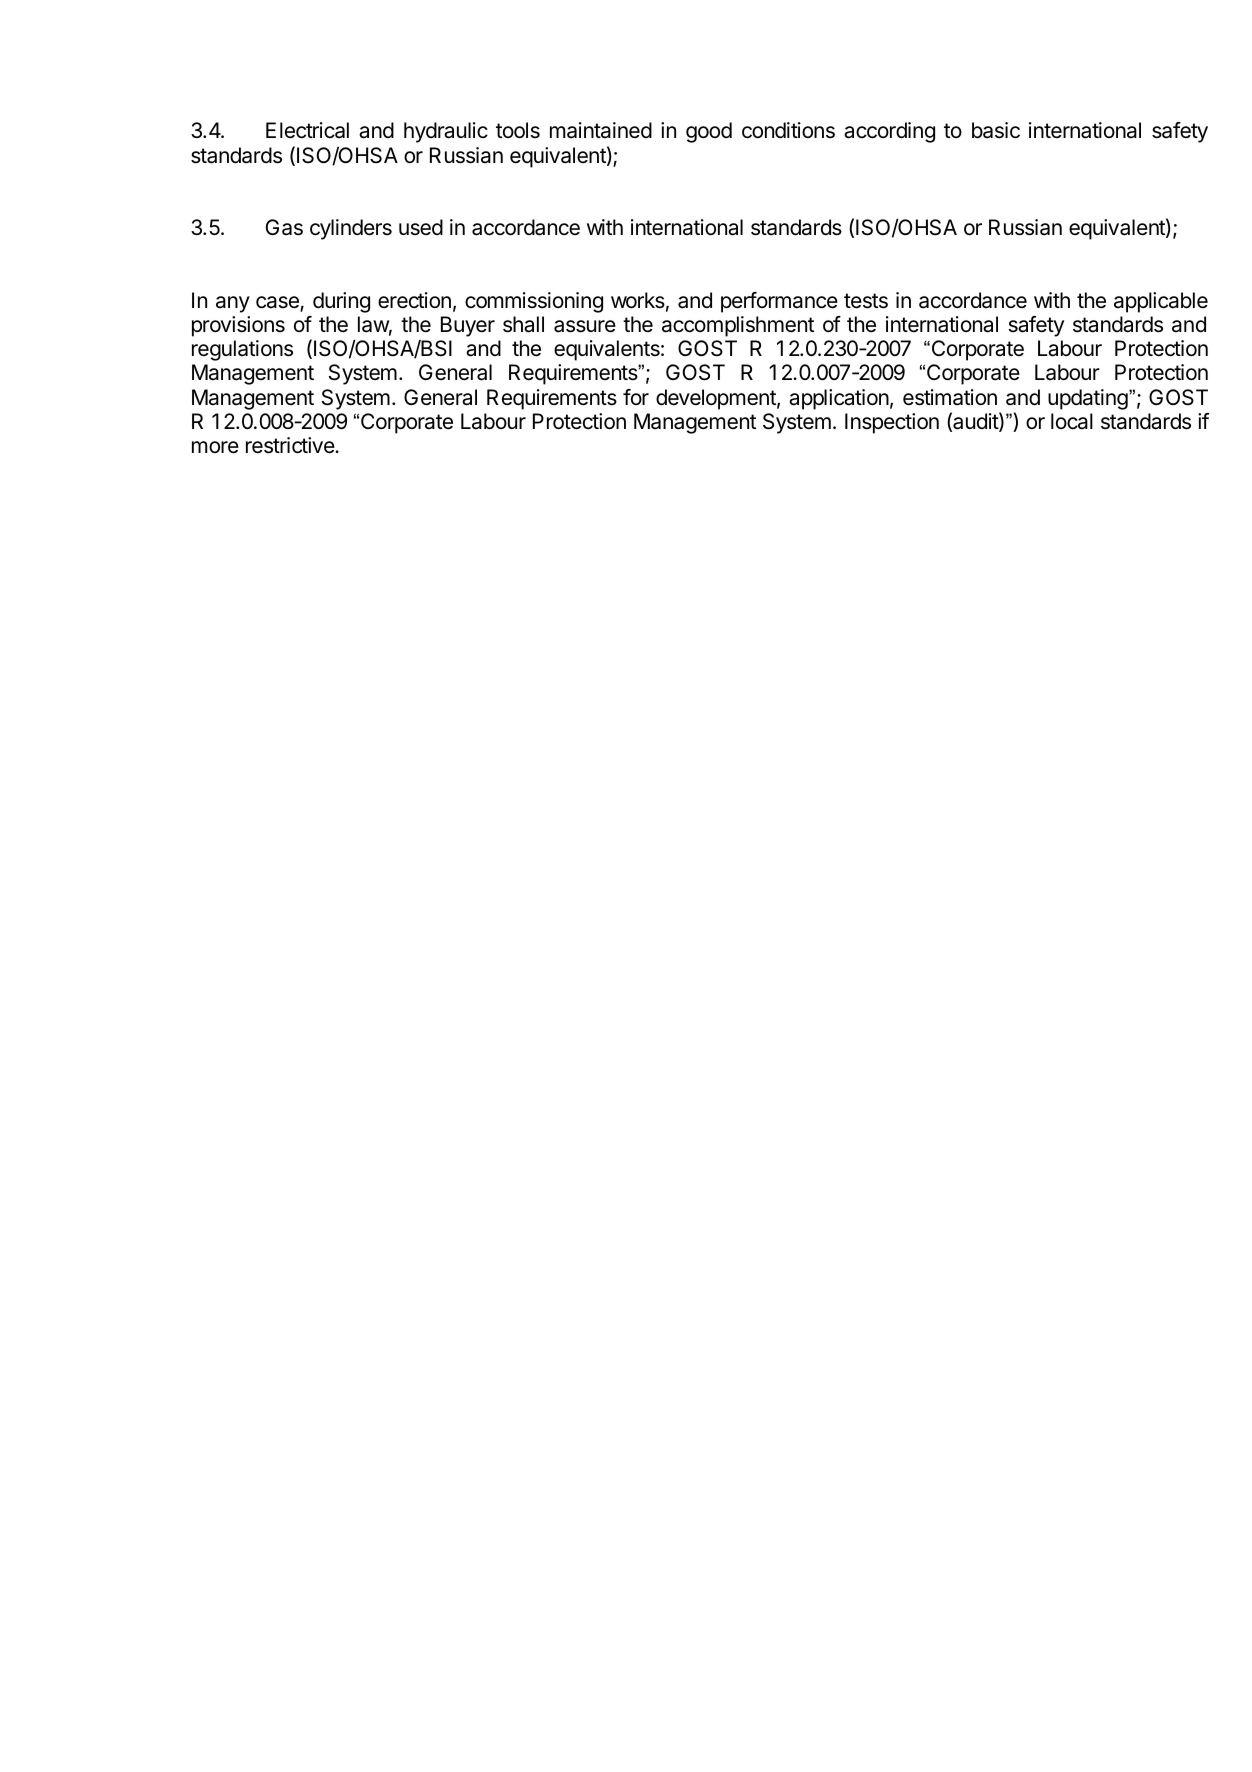 Image resolution: width=1252 pixels, height=1772 pixels. What do you see at coordinates (892, 423) in the page?
I see `Inspection` at bounding box center [892, 423].
